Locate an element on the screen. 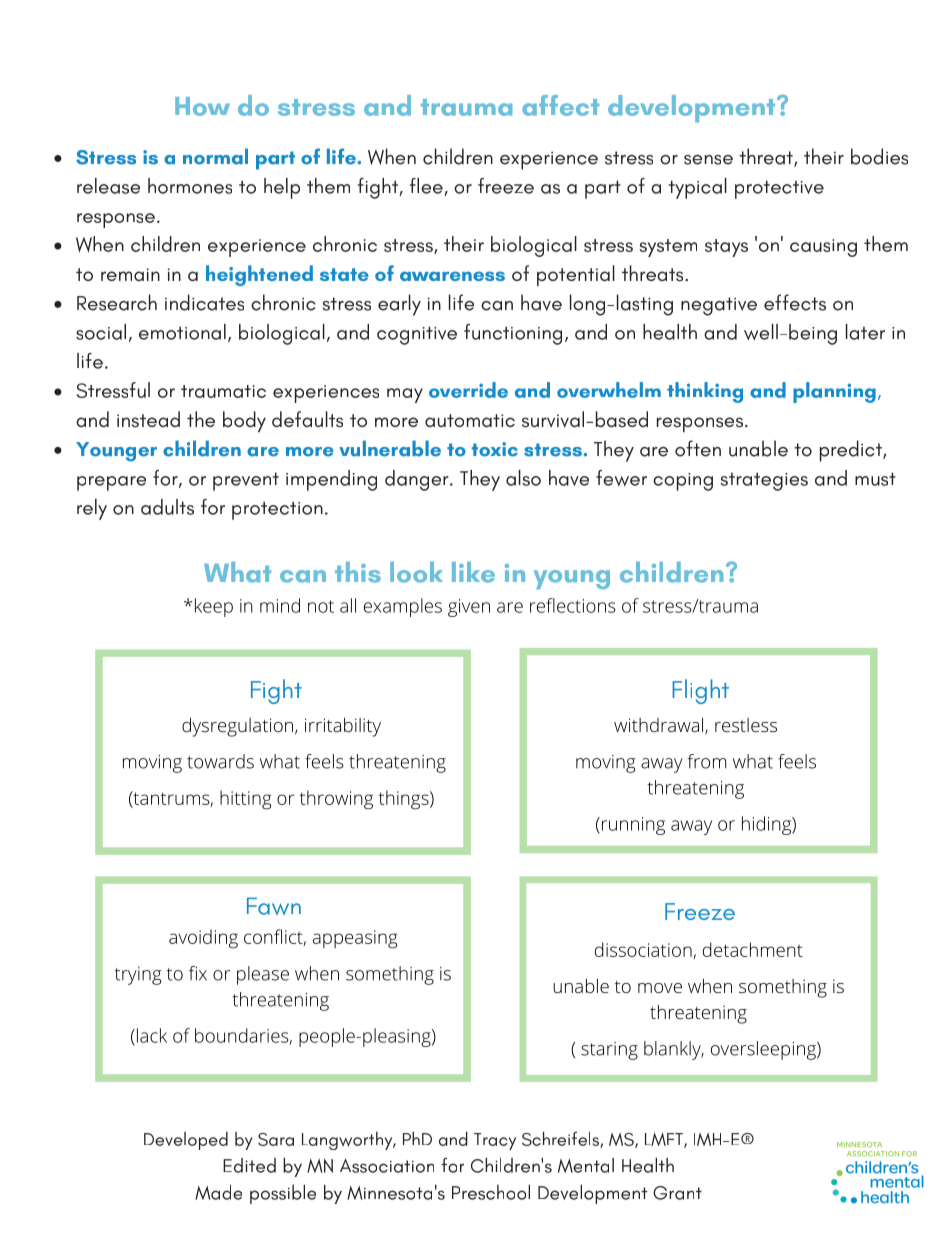 This screenshot has width=952, height=1233. Developed is located at coordinates (186, 1140).
